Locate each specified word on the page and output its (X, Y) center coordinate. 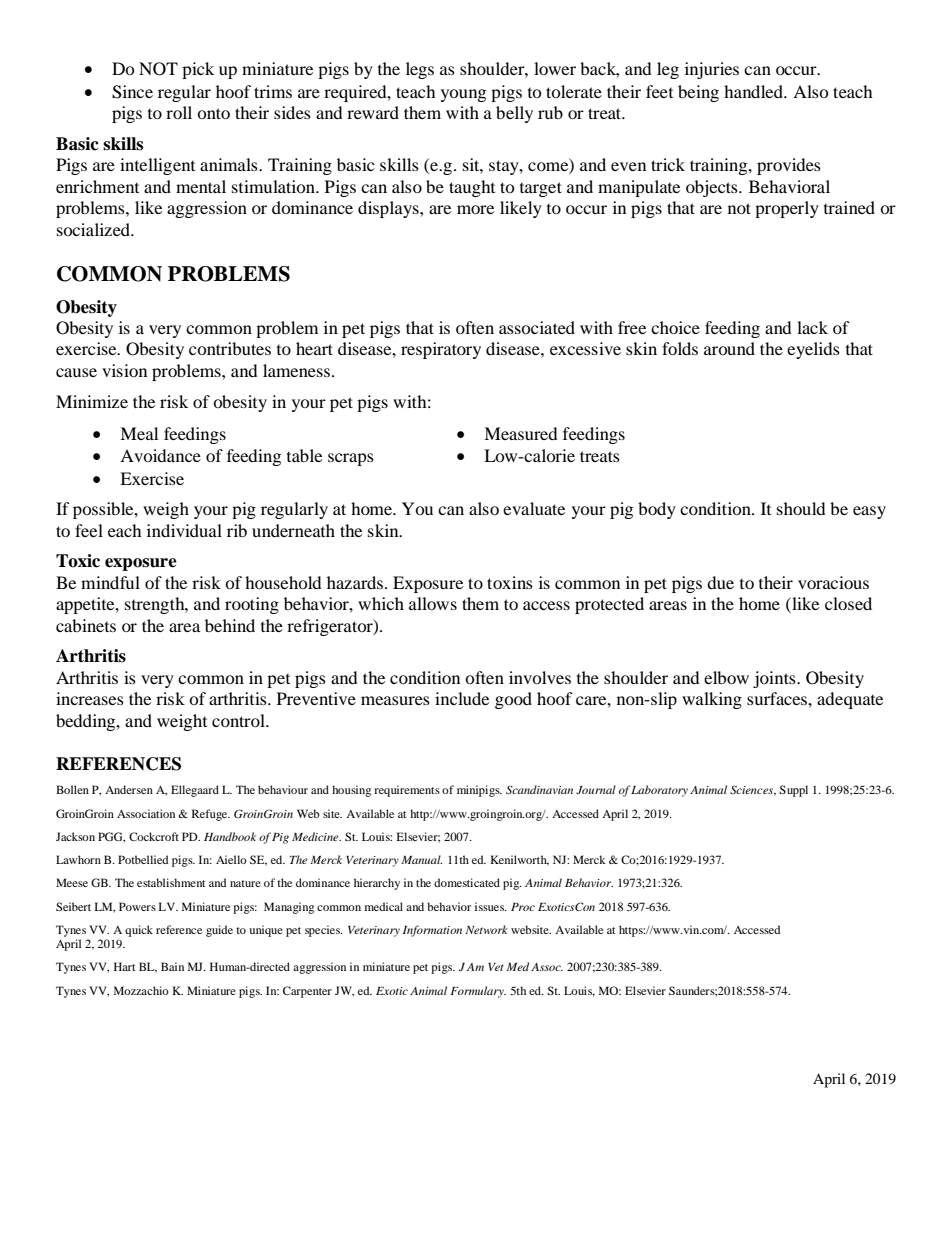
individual (184, 530)
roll (179, 112)
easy (869, 512)
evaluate (534, 508)
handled (754, 91)
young (463, 95)
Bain (172, 966)
